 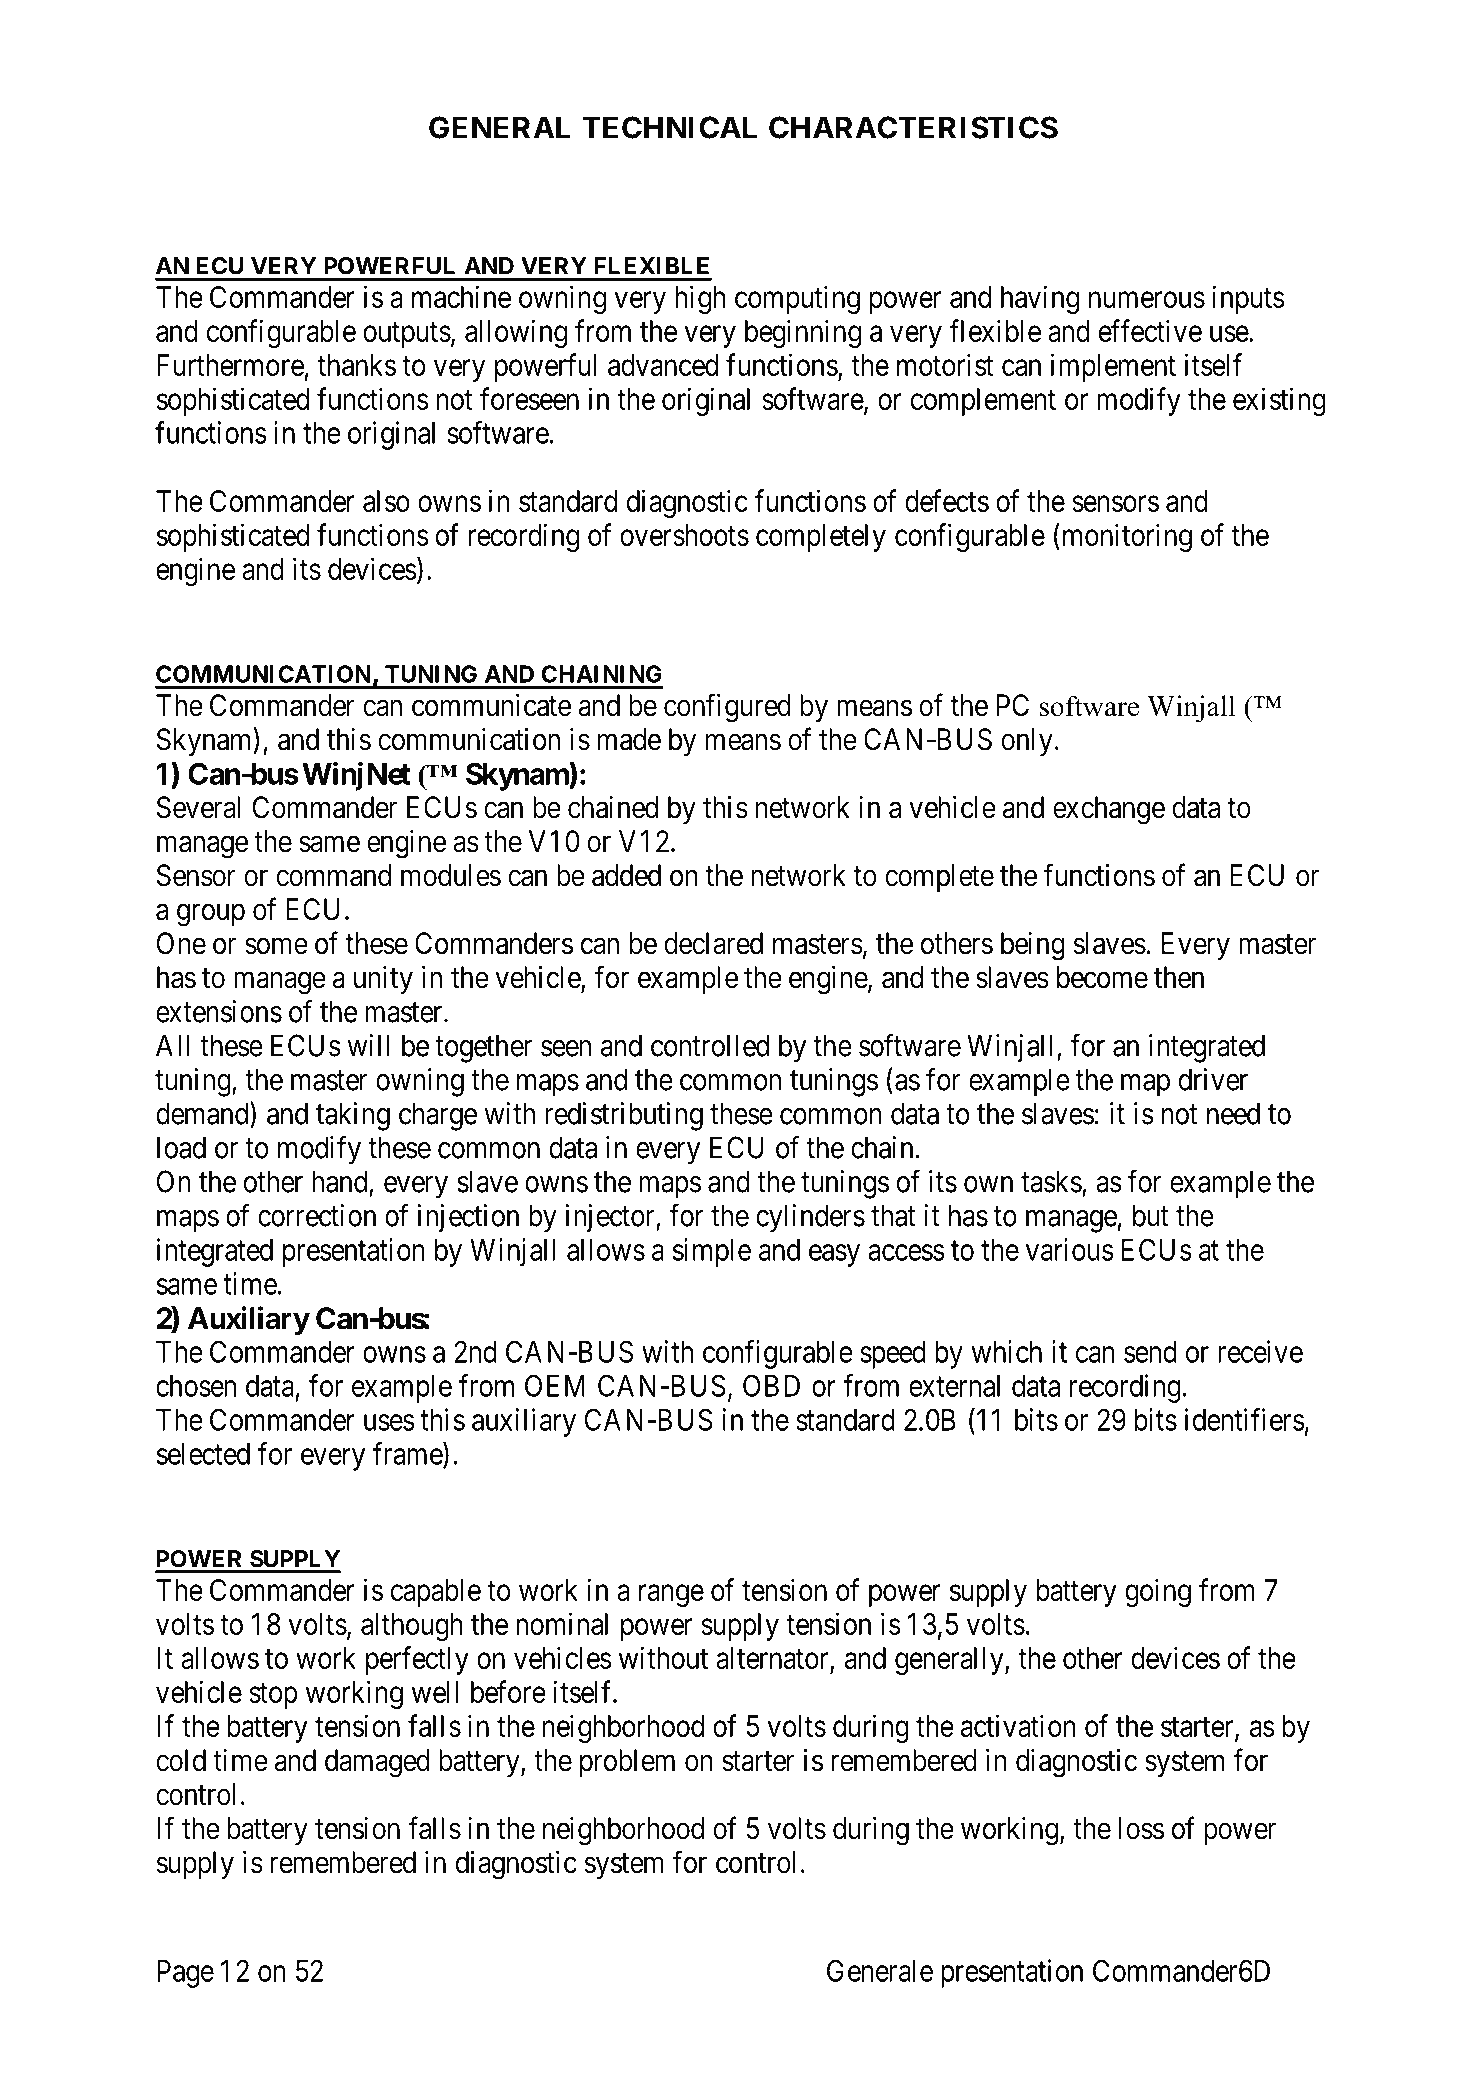 I want to click on Page, so click(x=185, y=1974).
